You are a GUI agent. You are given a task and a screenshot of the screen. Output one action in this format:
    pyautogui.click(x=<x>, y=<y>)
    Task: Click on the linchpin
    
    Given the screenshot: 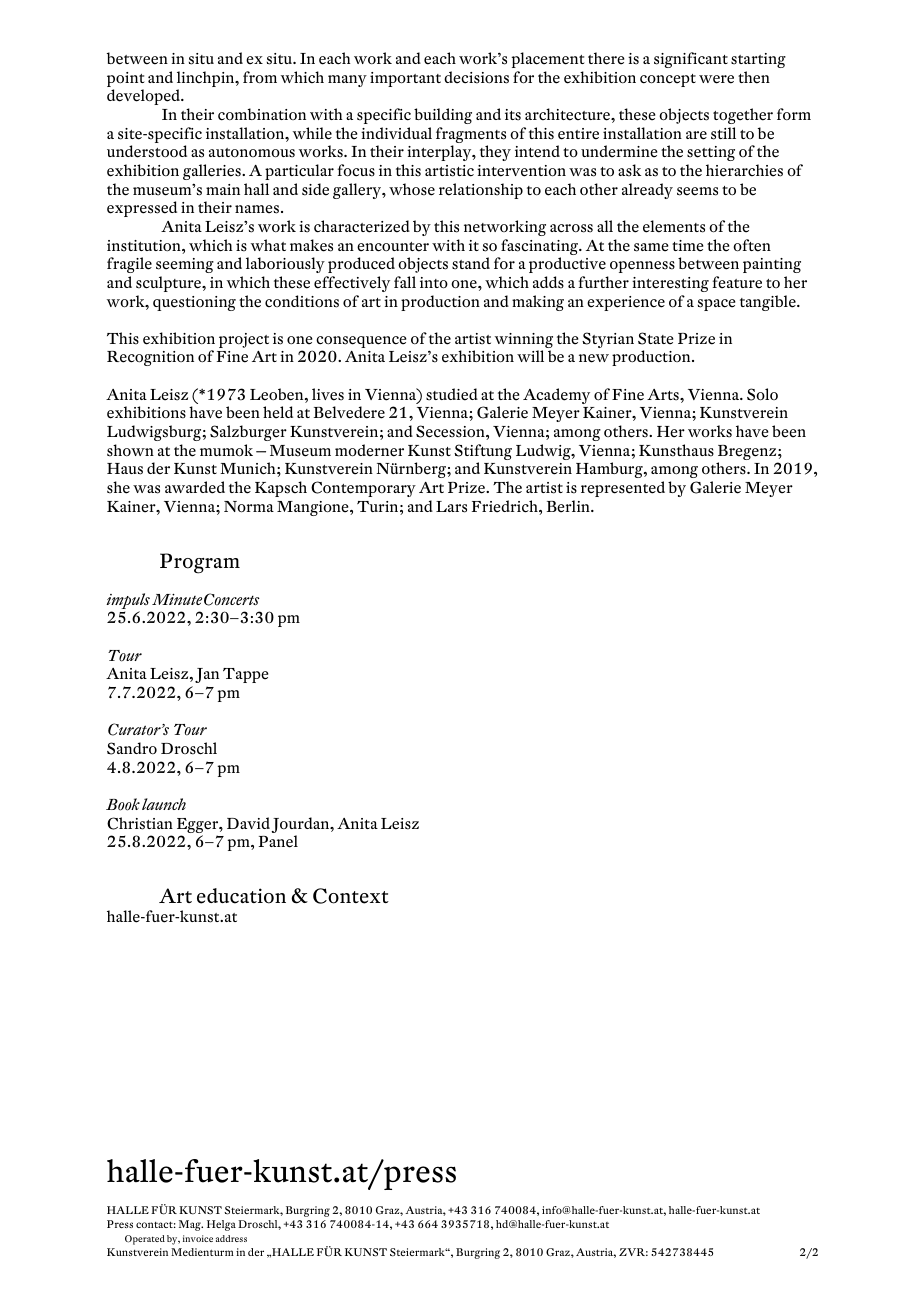 What is the action you would take?
    pyautogui.click(x=207, y=80)
